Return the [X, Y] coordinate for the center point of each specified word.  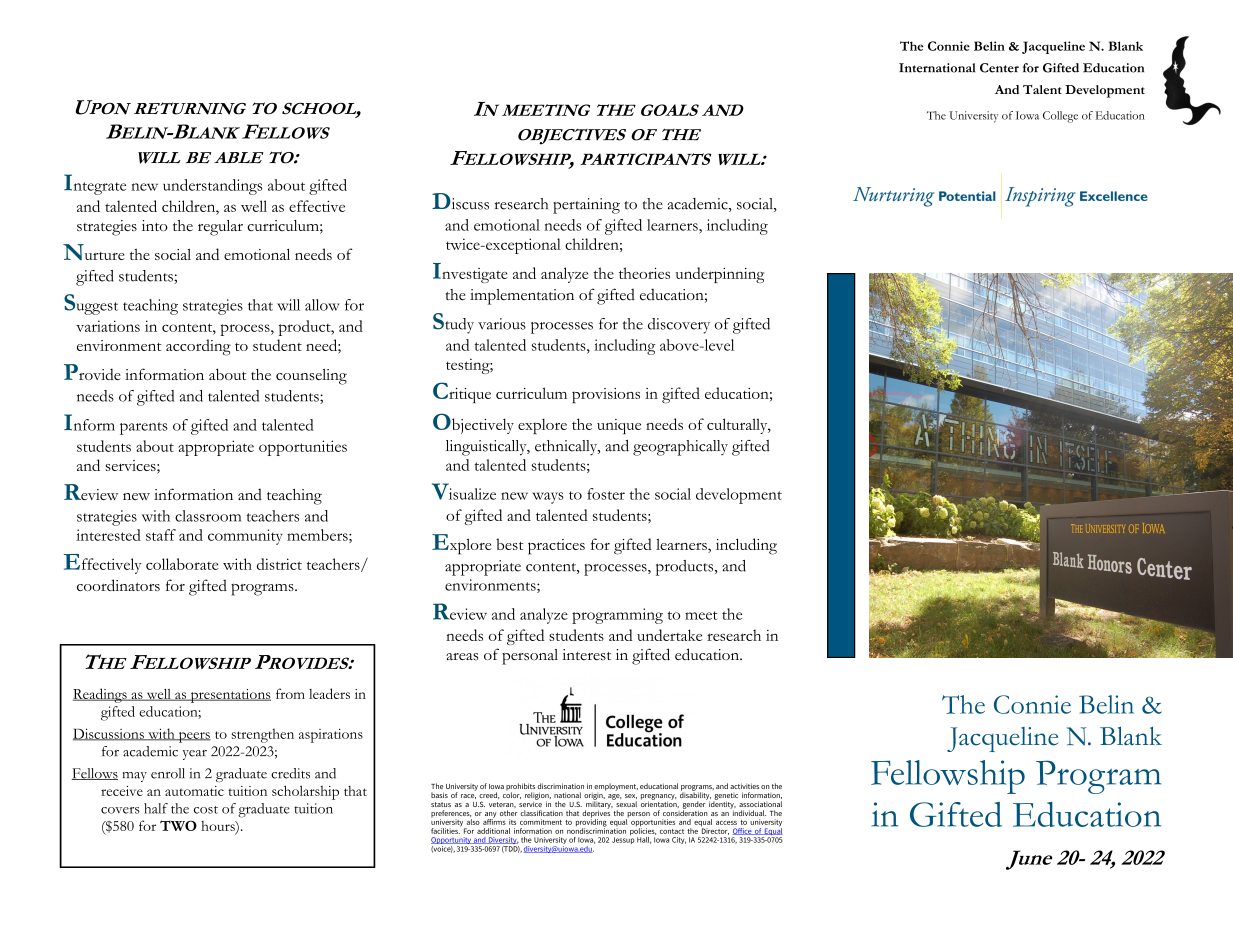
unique [619, 426]
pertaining [586, 206]
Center [999, 68]
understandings [212, 187]
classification [542, 813]
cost [206, 810]
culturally [738, 426]
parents [144, 428]
